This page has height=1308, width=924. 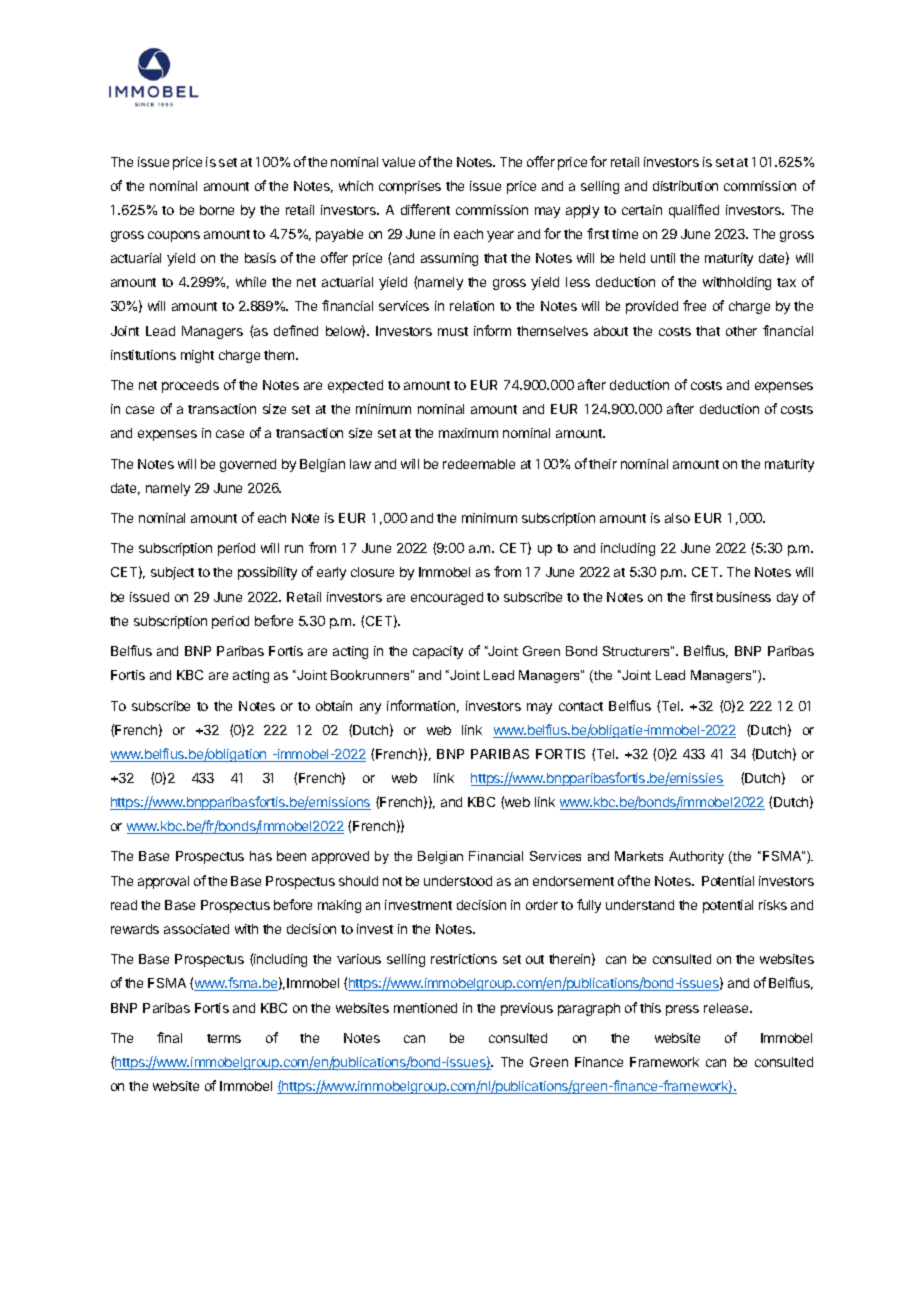 I want to click on distribution, so click(x=685, y=186).
